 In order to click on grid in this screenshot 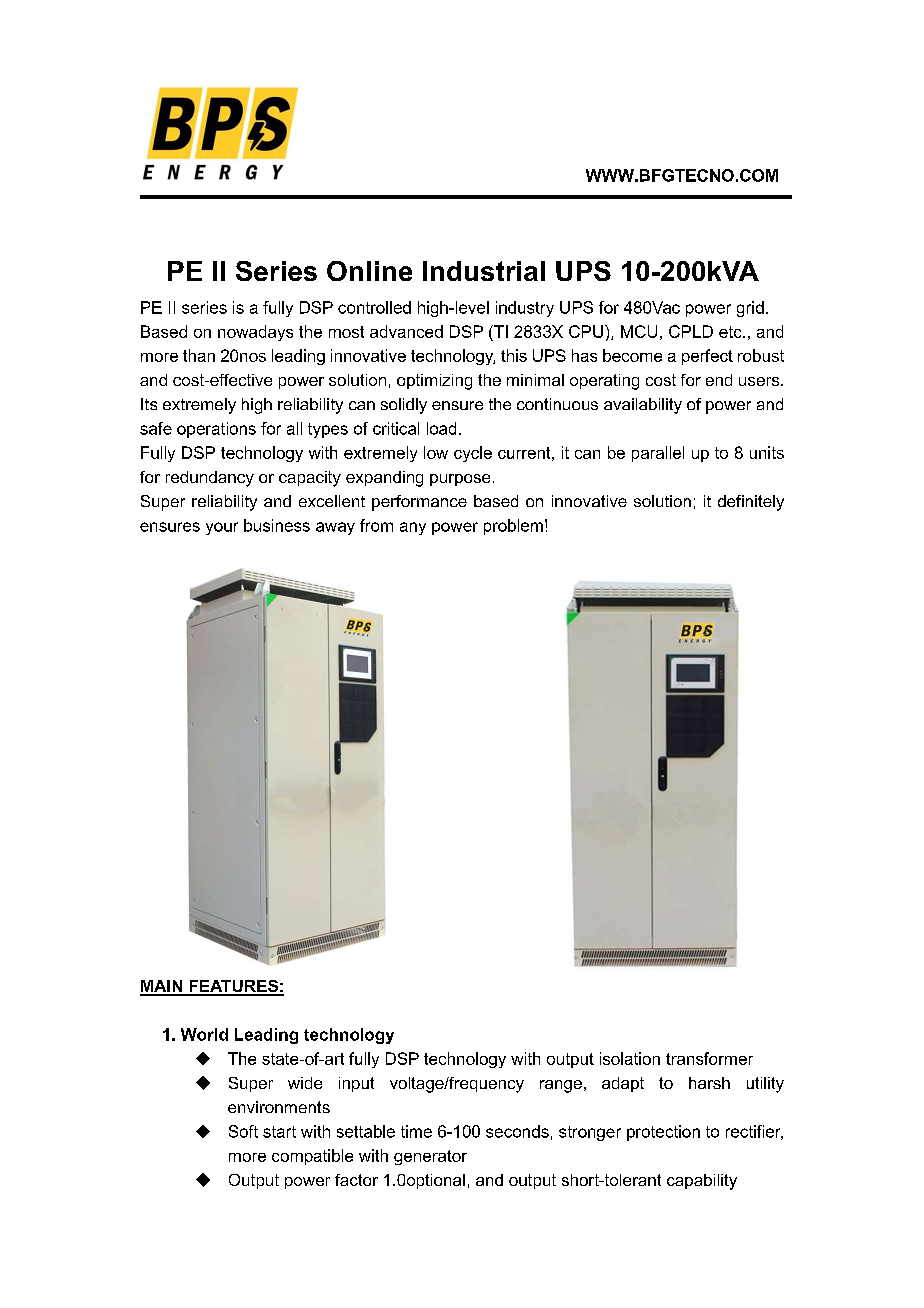, I will do `click(750, 309)`.
